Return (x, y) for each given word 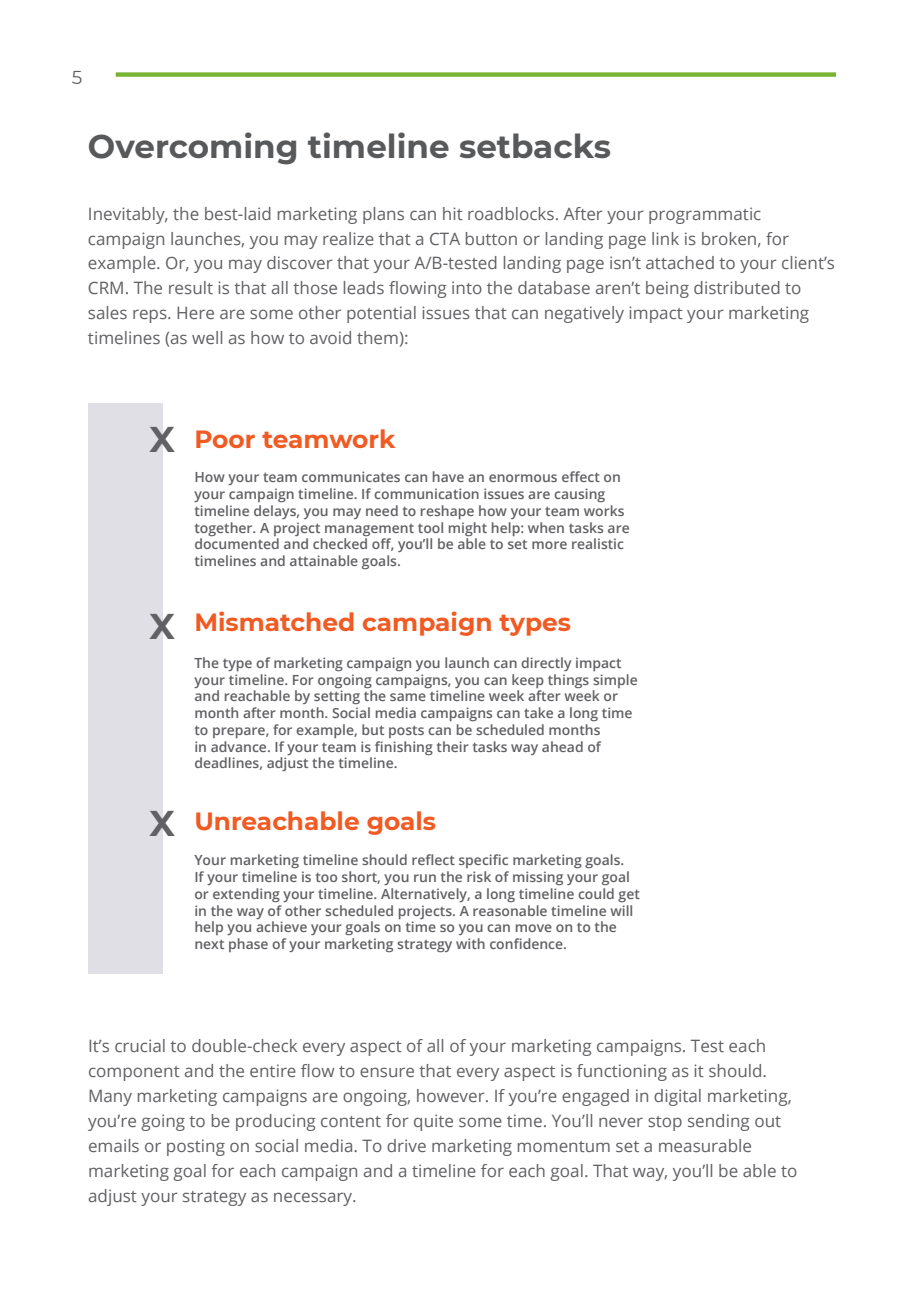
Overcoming (192, 148)
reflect (433, 859)
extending (246, 895)
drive (406, 1145)
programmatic (705, 215)
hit (453, 213)
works (604, 510)
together (225, 529)
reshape (447, 512)
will (621, 910)
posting (196, 1147)
